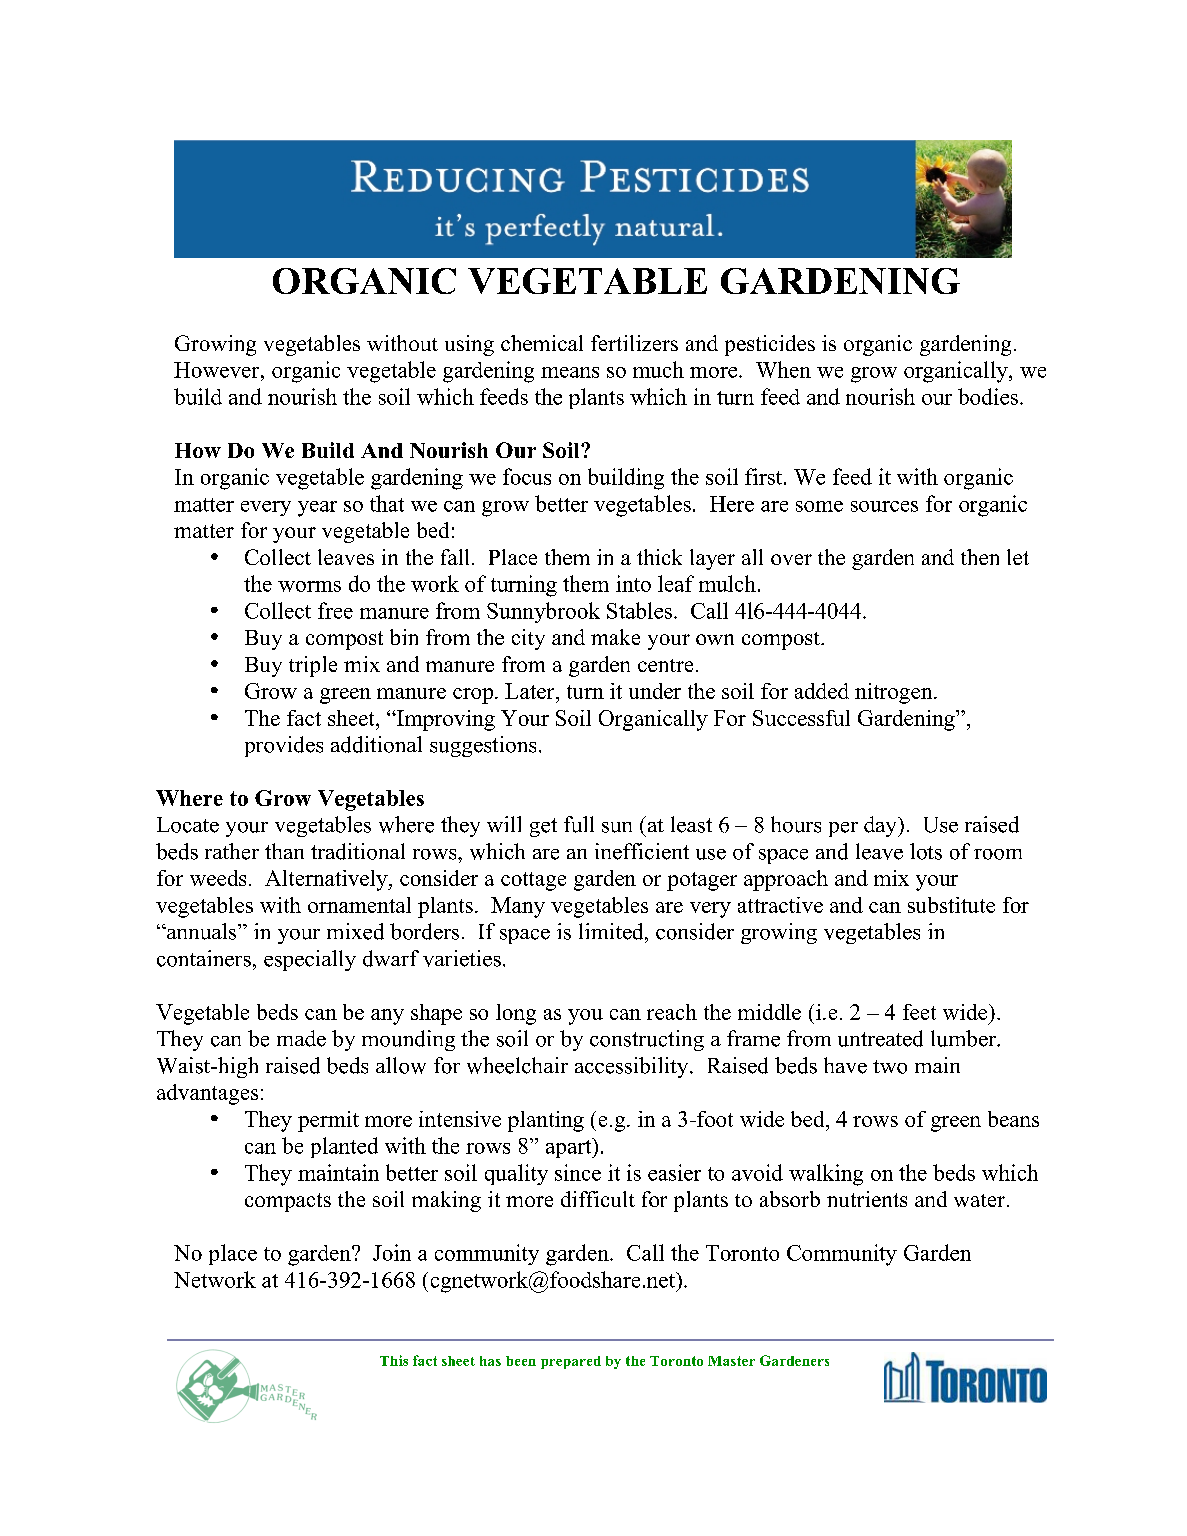  Describe the element at coordinates (218, 370) in the document. I see `However` at that location.
